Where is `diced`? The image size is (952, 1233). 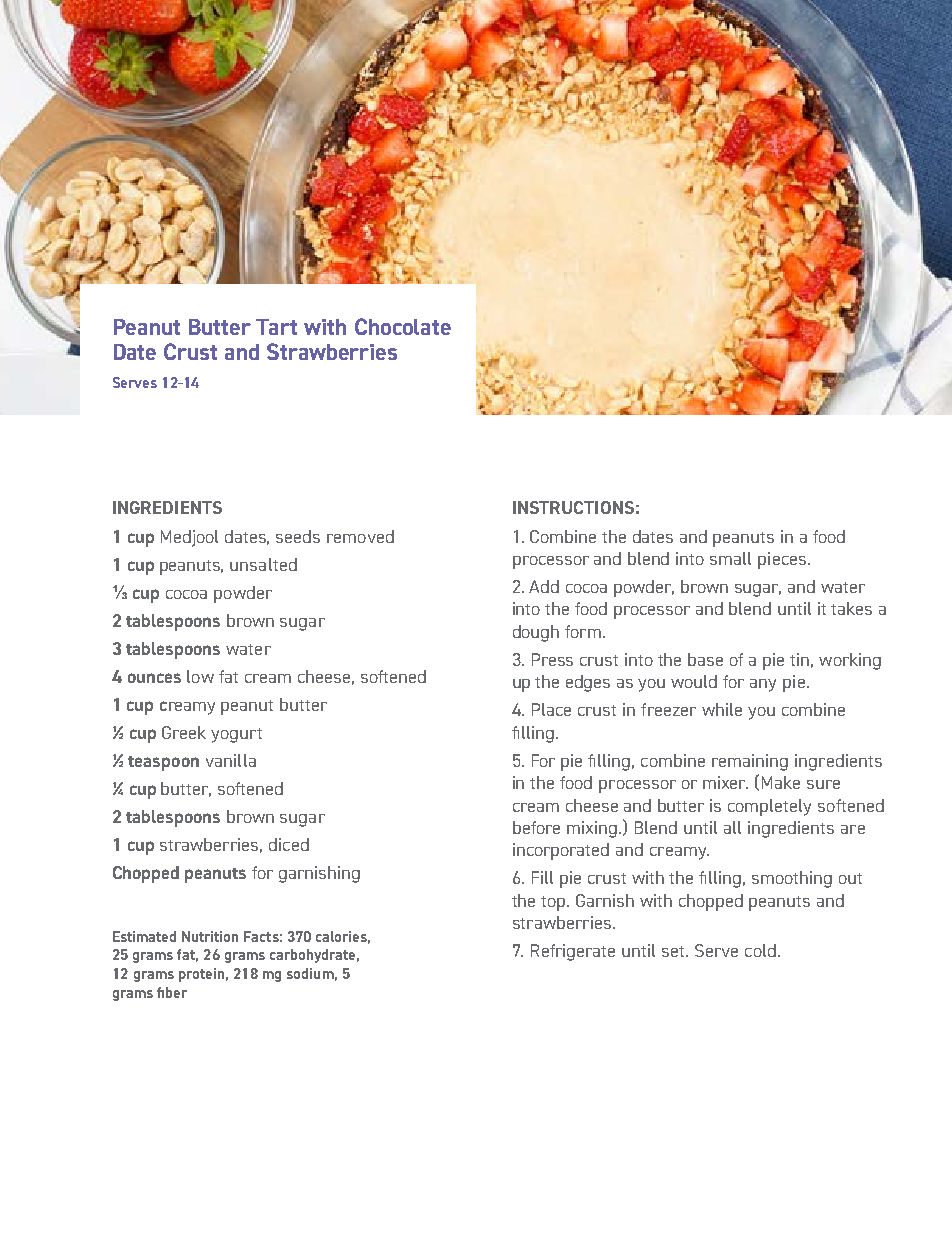 diced is located at coordinates (289, 844).
